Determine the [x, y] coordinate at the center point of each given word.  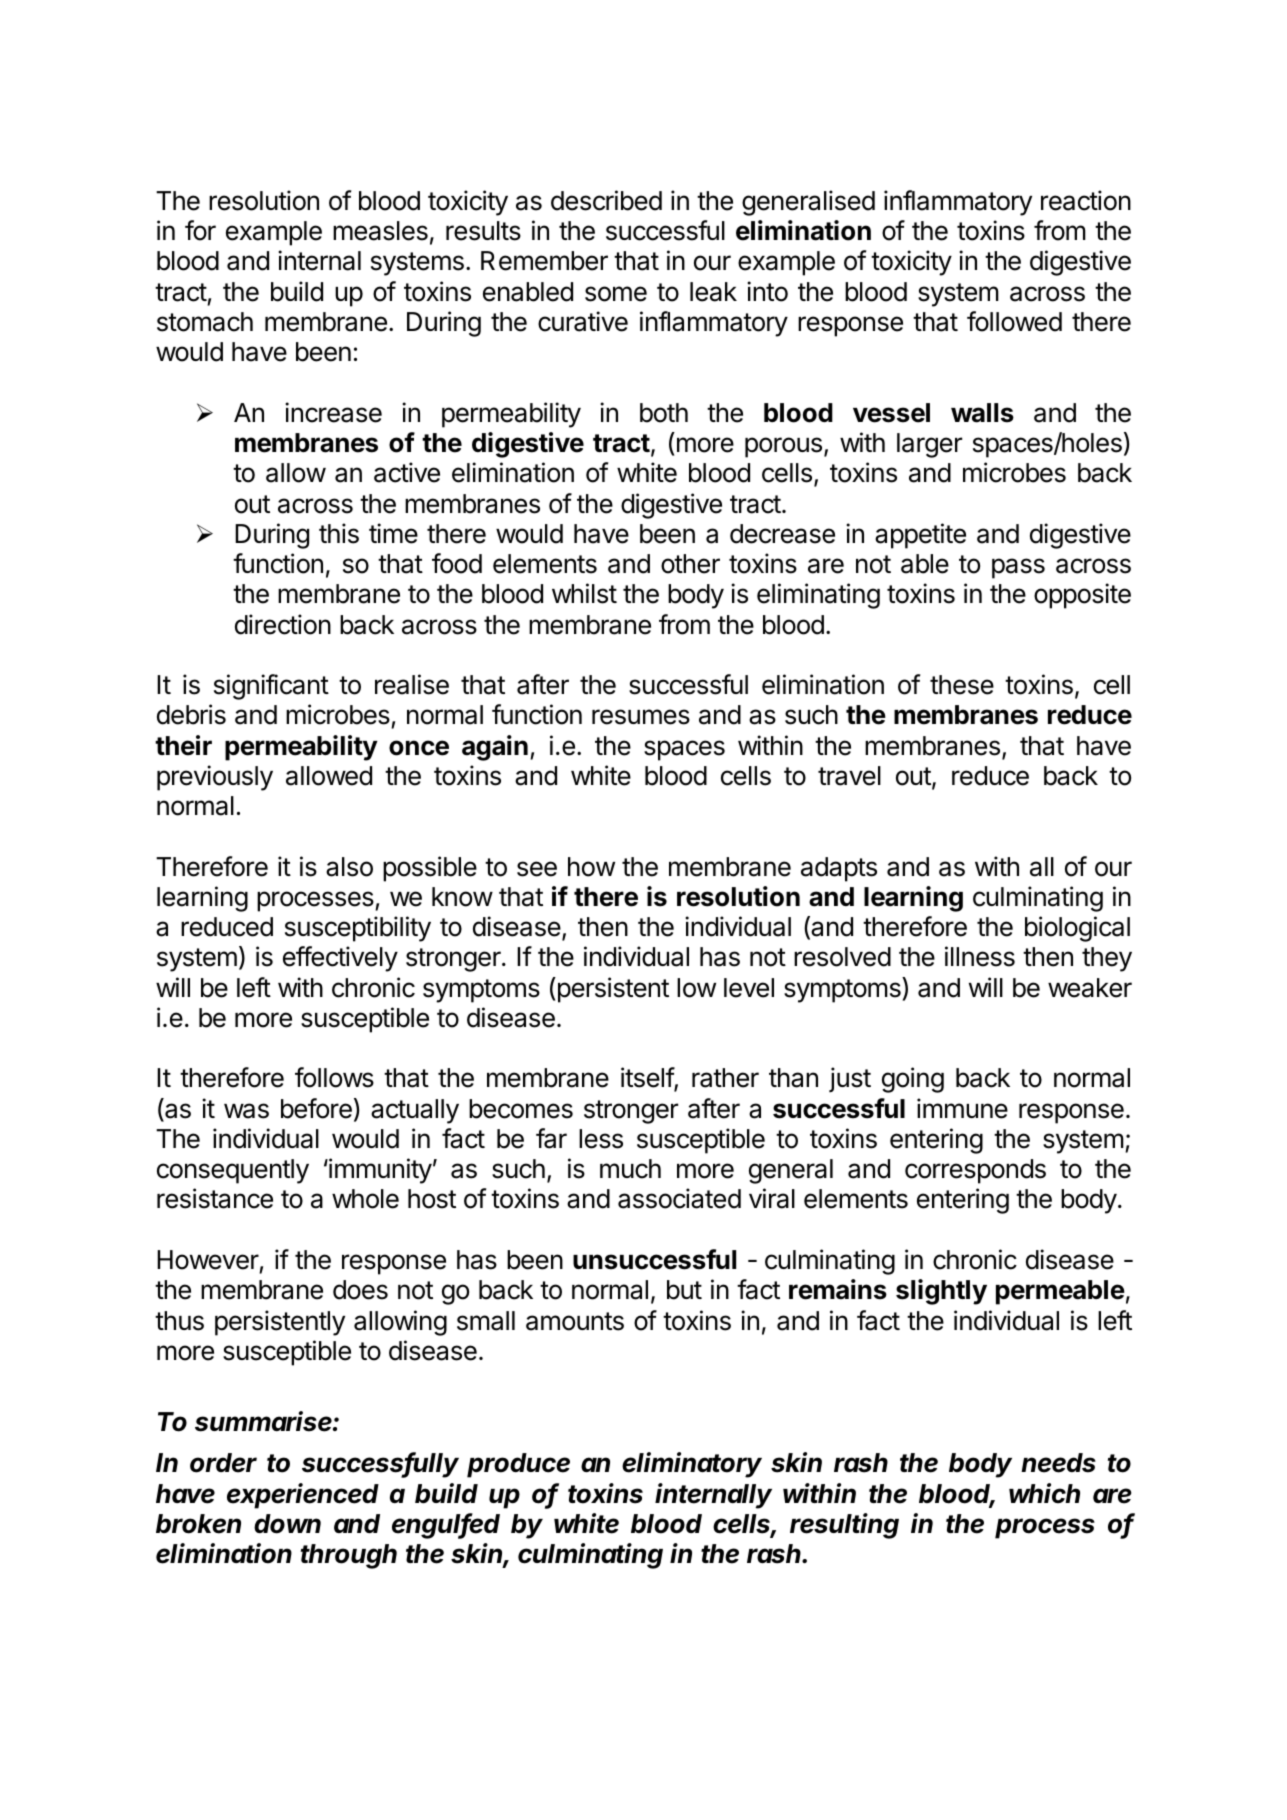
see [537, 869]
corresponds [975, 1171]
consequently [233, 1171]
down [287, 1524]
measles [380, 231]
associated [679, 1198]
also [349, 867]
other [690, 564]
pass [1018, 568]
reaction [1086, 200]
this [339, 533]
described [606, 200]
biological [1077, 929]
